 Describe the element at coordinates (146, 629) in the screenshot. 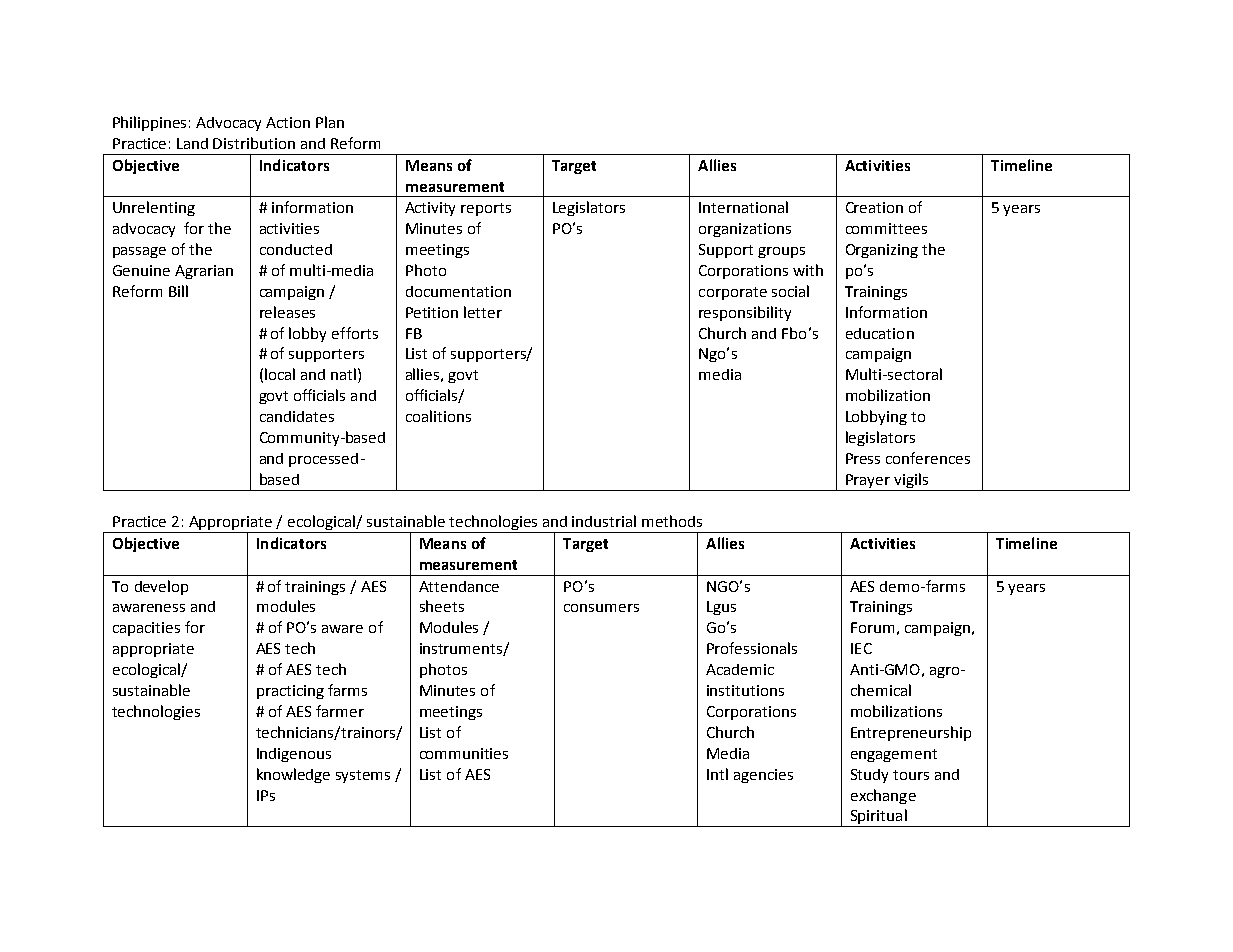

I see `capacities` at that location.
